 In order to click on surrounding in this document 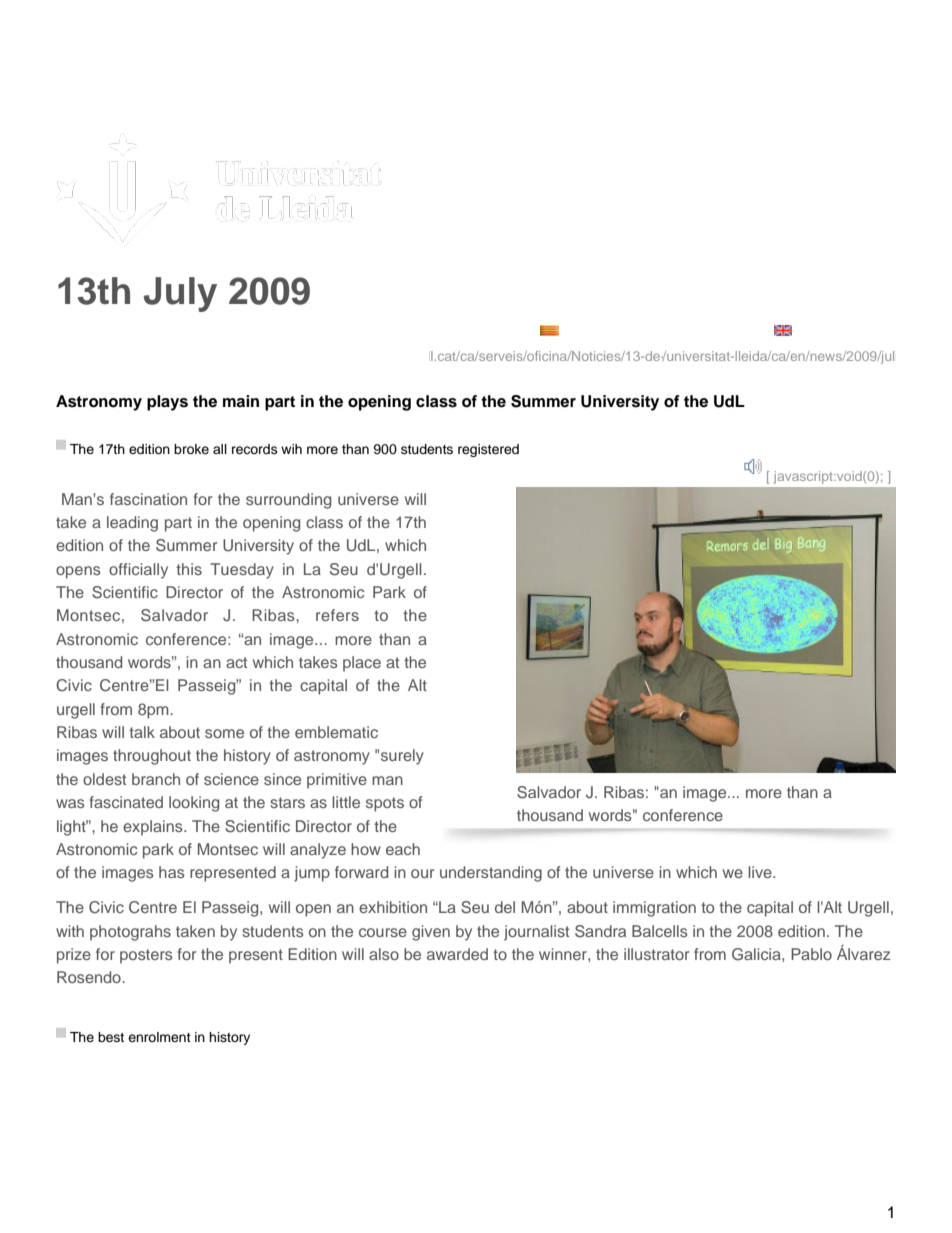, I will do `click(288, 501)`.
